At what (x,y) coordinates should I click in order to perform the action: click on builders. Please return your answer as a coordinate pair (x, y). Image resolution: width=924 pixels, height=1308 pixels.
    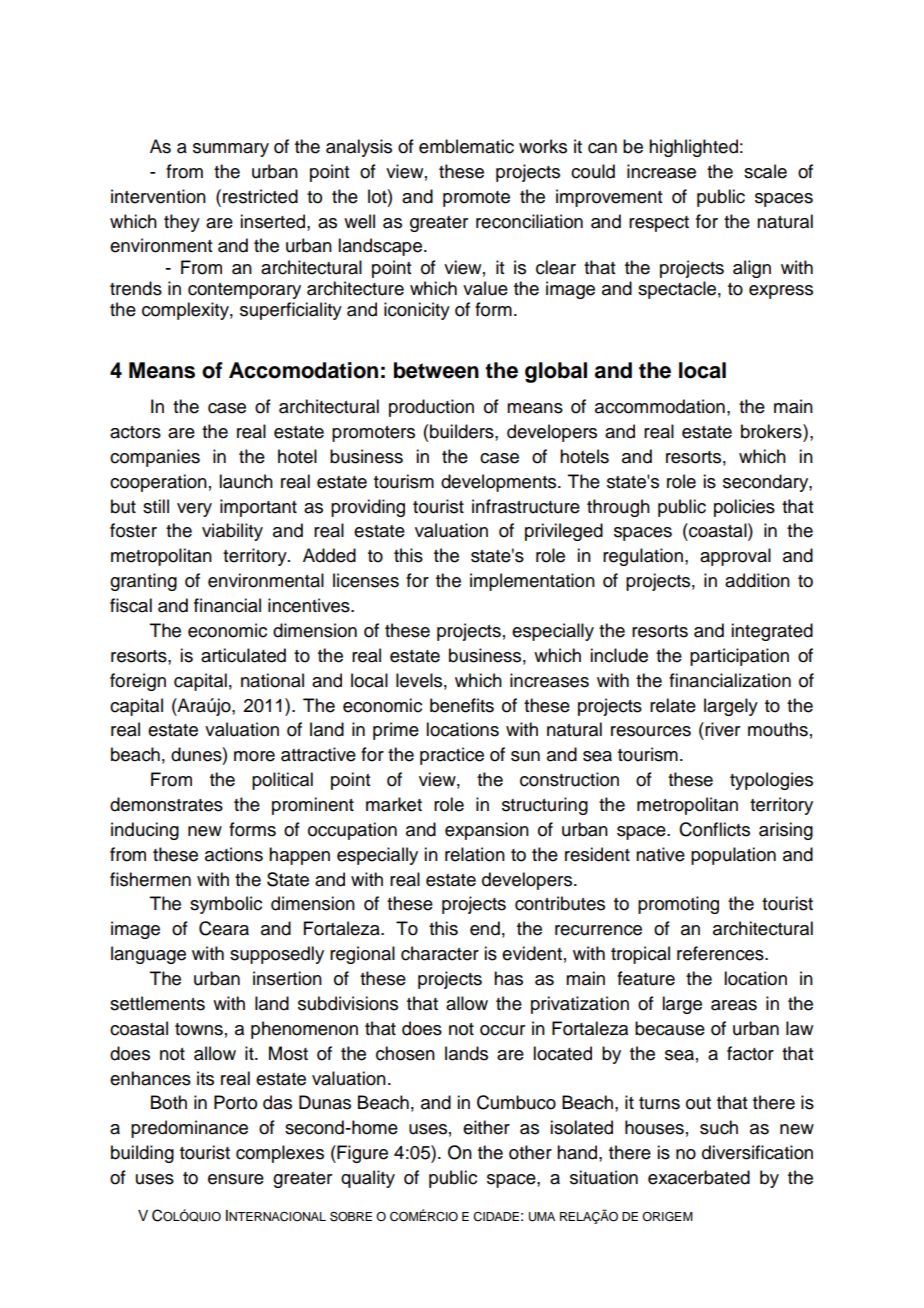
    Looking at the image, I should click on (463, 431).
